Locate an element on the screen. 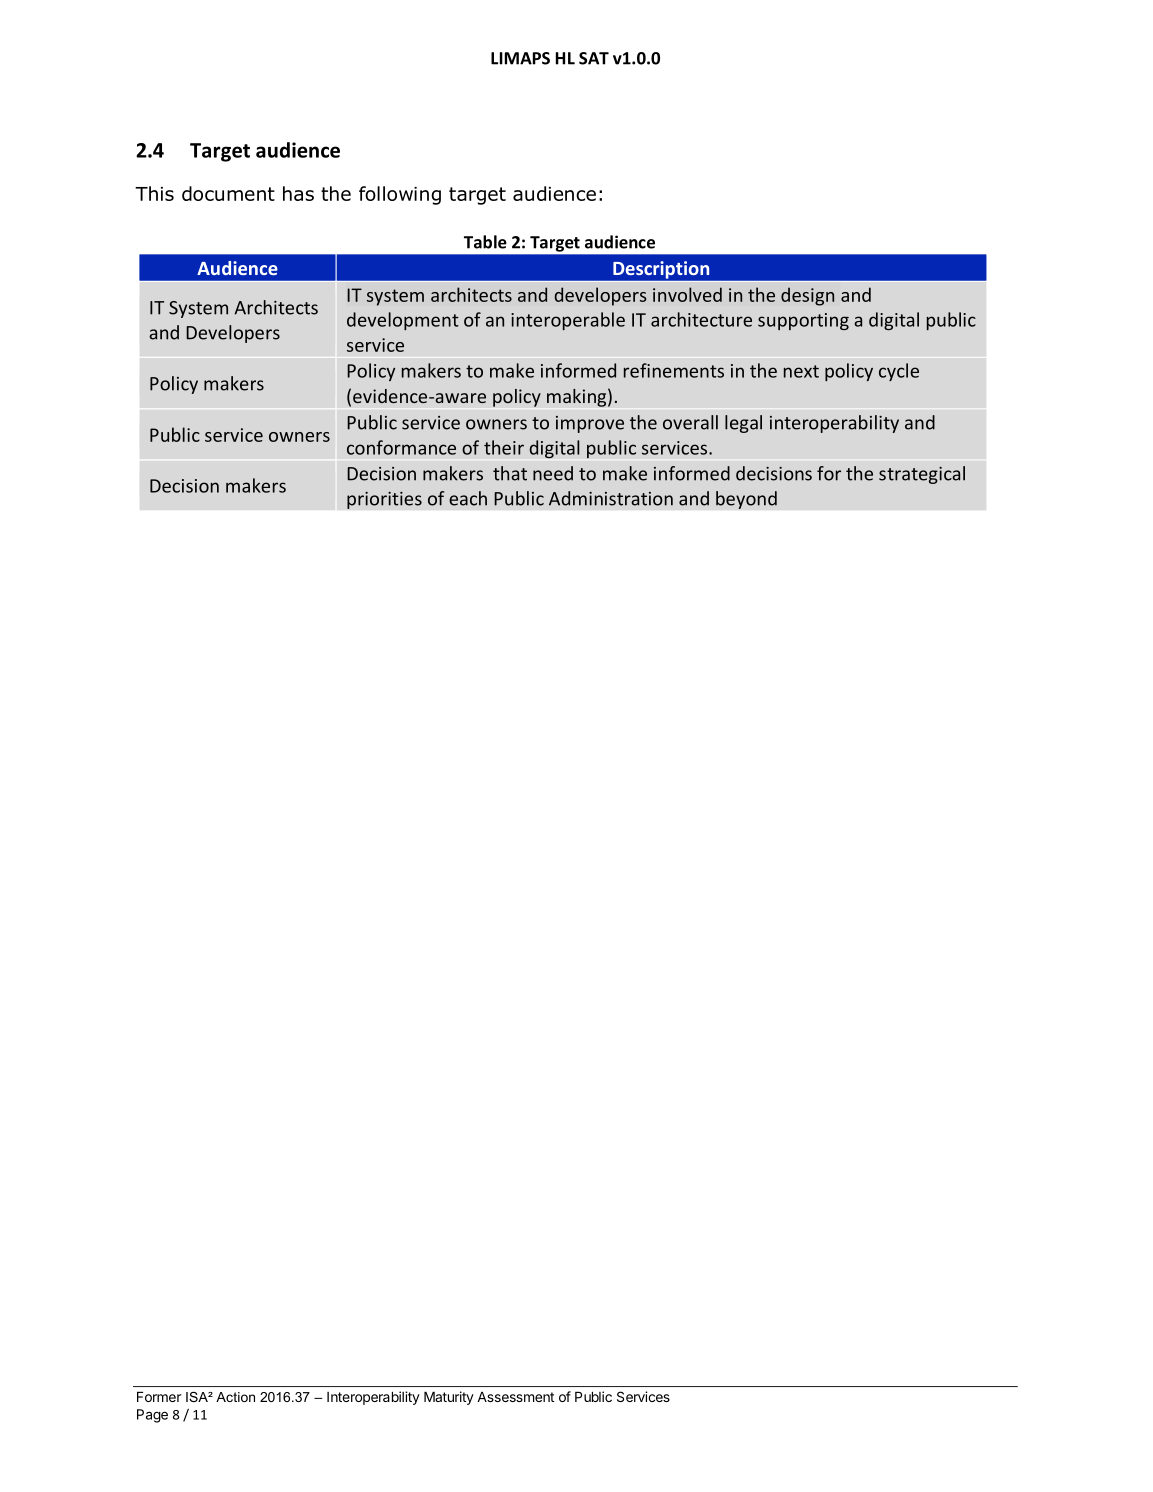 Image resolution: width=1153 pixels, height=1492 pixels. Former is located at coordinates (159, 1396).
